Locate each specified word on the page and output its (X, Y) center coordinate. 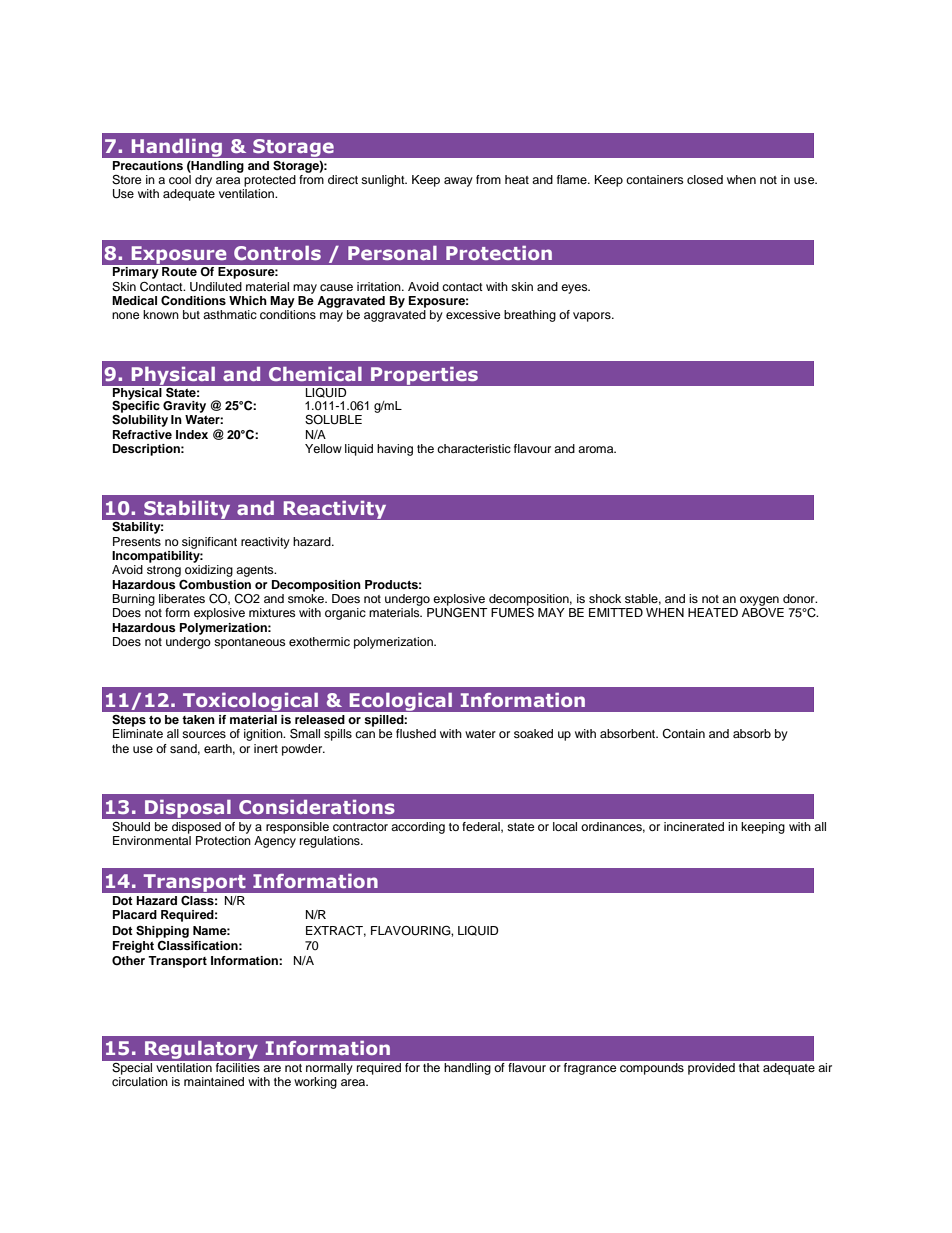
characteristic (474, 448)
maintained (214, 1081)
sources (204, 734)
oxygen (759, 601)
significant (209, 543)
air (825, 1067)
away (458, 182)
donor (800, 598)
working (315, 1083)
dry (203, 181)
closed (705, 179)
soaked (533, 733)
